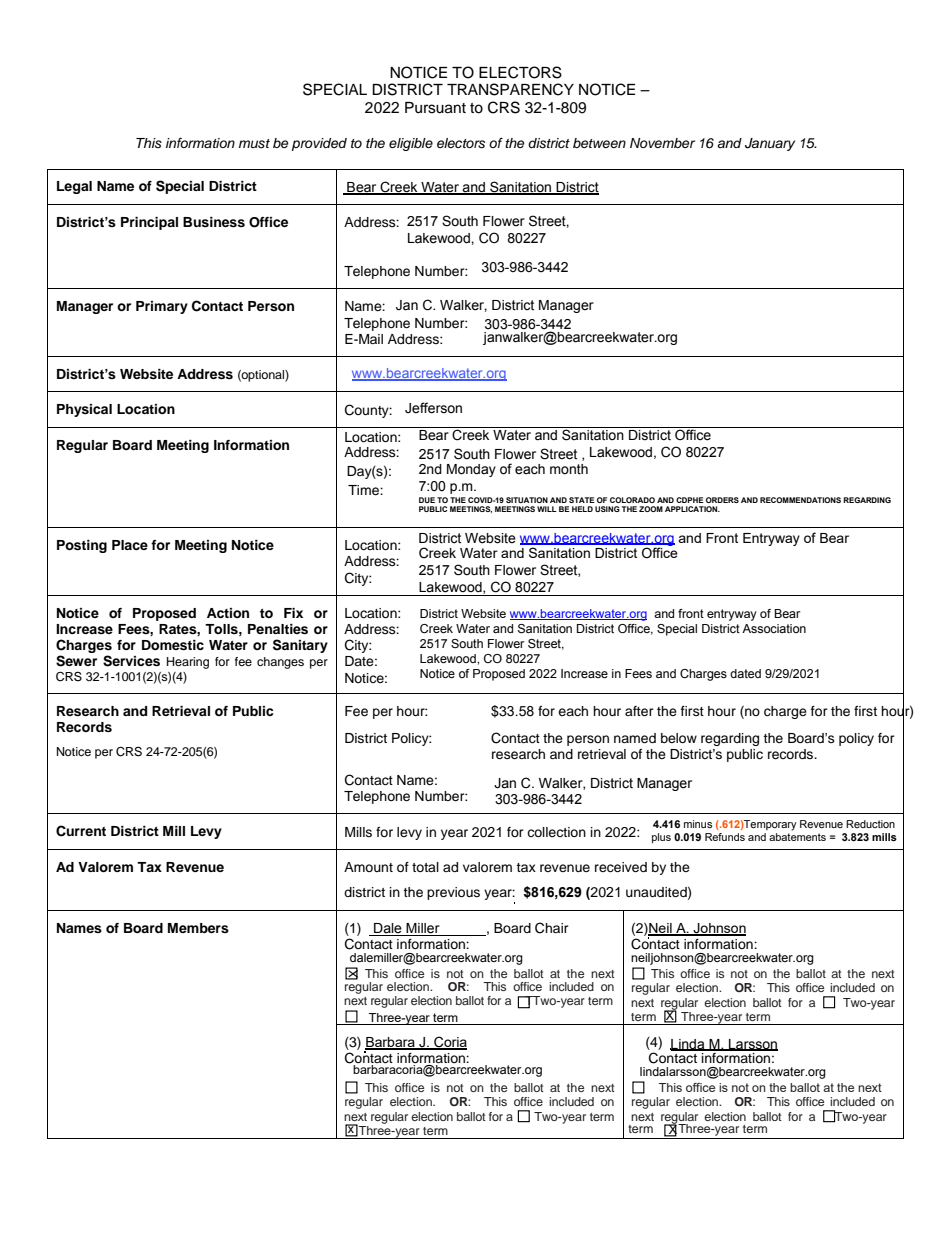  I want to click on previous, so click(453, 893).
